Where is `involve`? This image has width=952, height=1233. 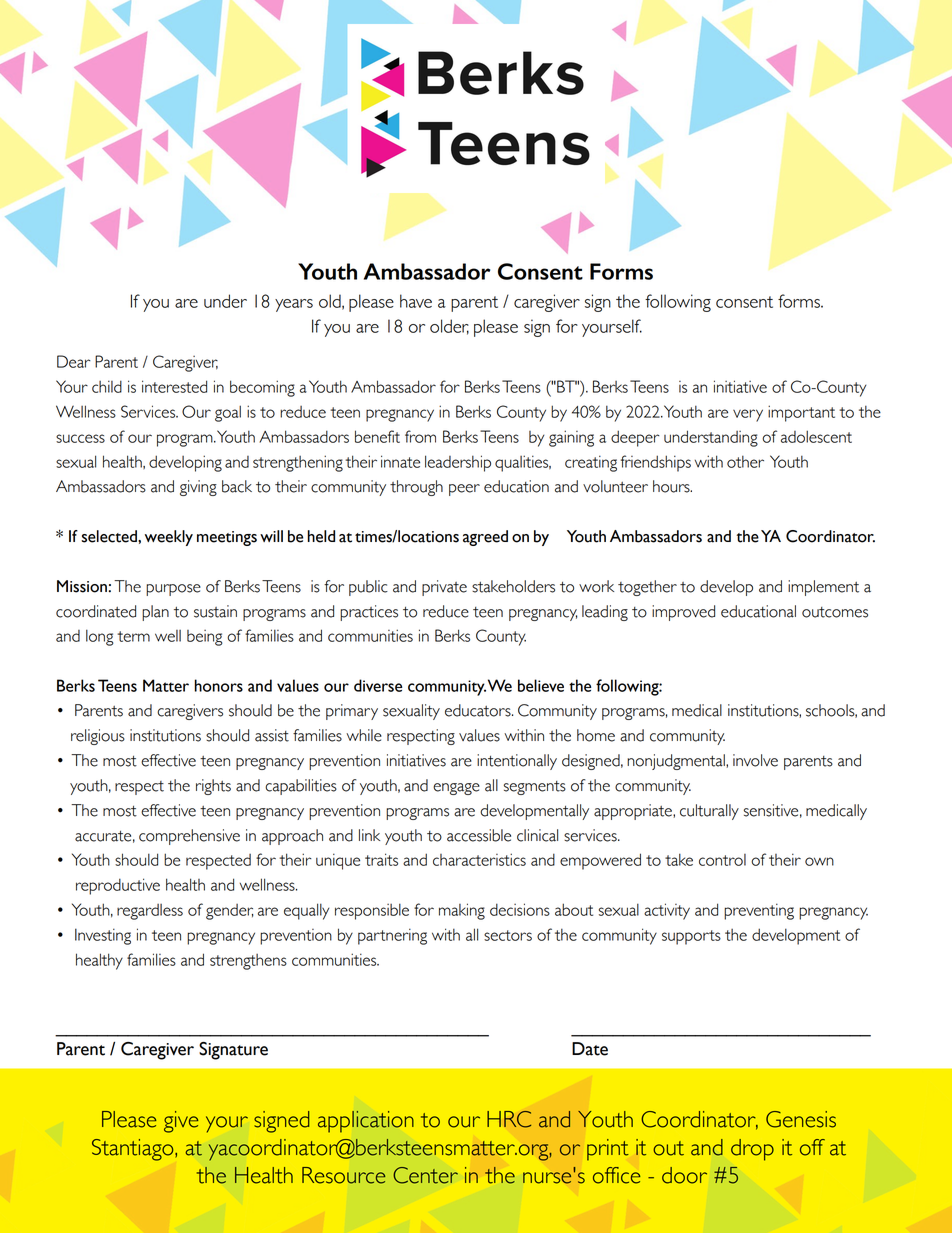 involve is located at coordinates (755, 760).
